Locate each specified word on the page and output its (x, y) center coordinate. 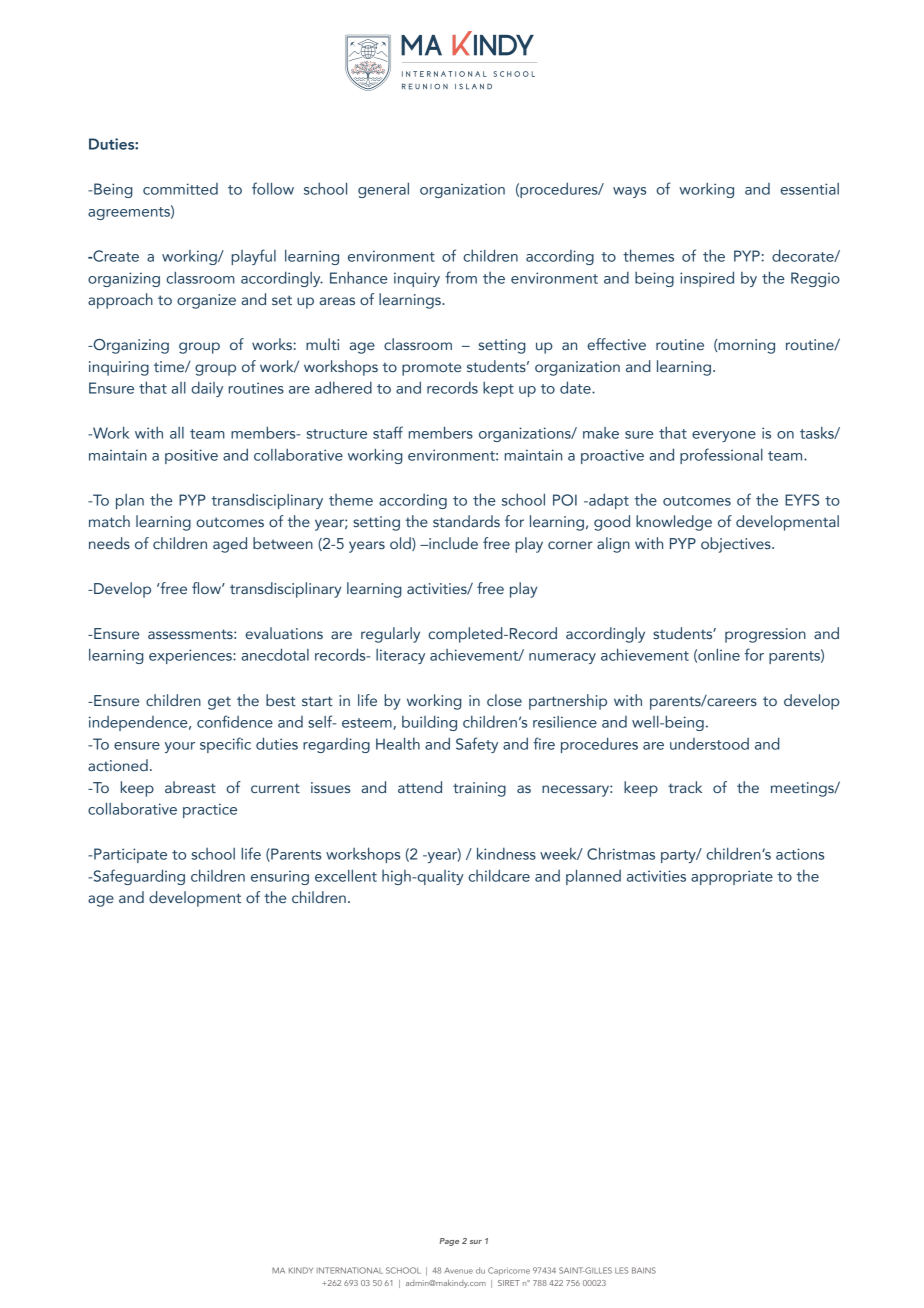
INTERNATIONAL (350, 1270)
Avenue (458, 1270)
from (461, 277)
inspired (707, 279)
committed (180, 189)
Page (449, 1242)
